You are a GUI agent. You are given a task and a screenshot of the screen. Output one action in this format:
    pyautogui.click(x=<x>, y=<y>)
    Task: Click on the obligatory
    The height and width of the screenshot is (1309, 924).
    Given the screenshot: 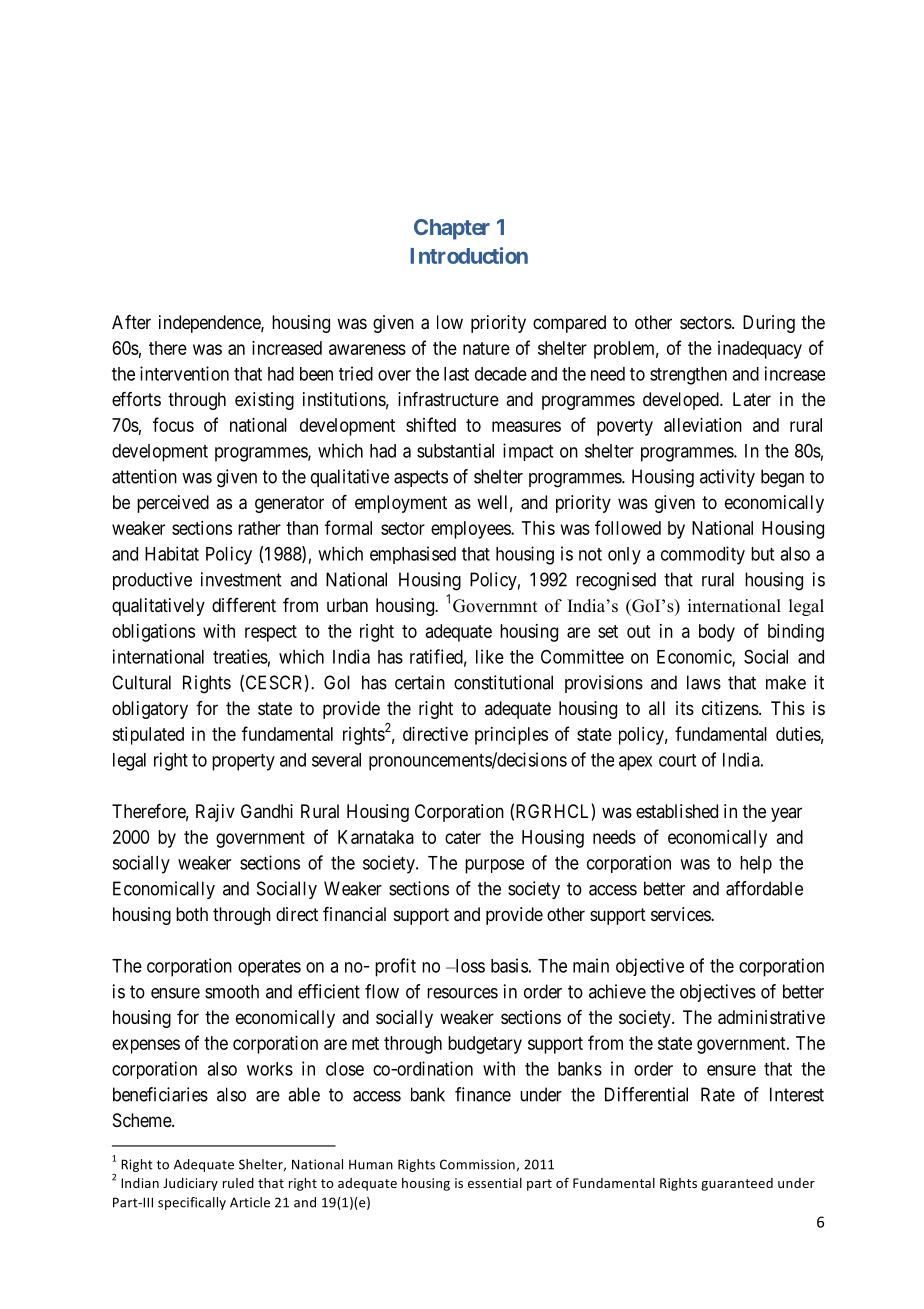 What is the action you would take?
    pyautogui.click(x=150, y=710)
